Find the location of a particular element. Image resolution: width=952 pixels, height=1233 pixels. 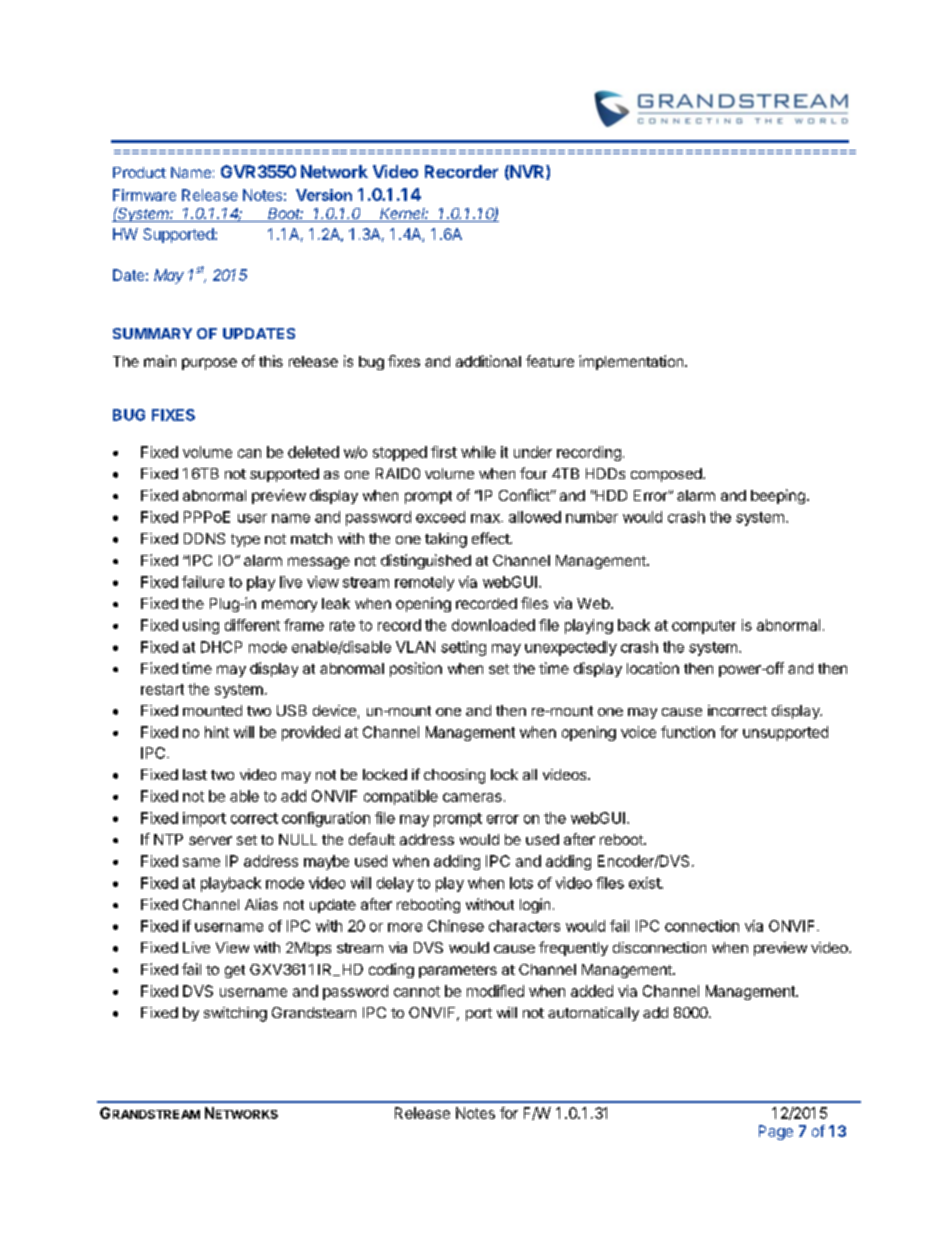

Firmware is located at coordinates (144, 195).
